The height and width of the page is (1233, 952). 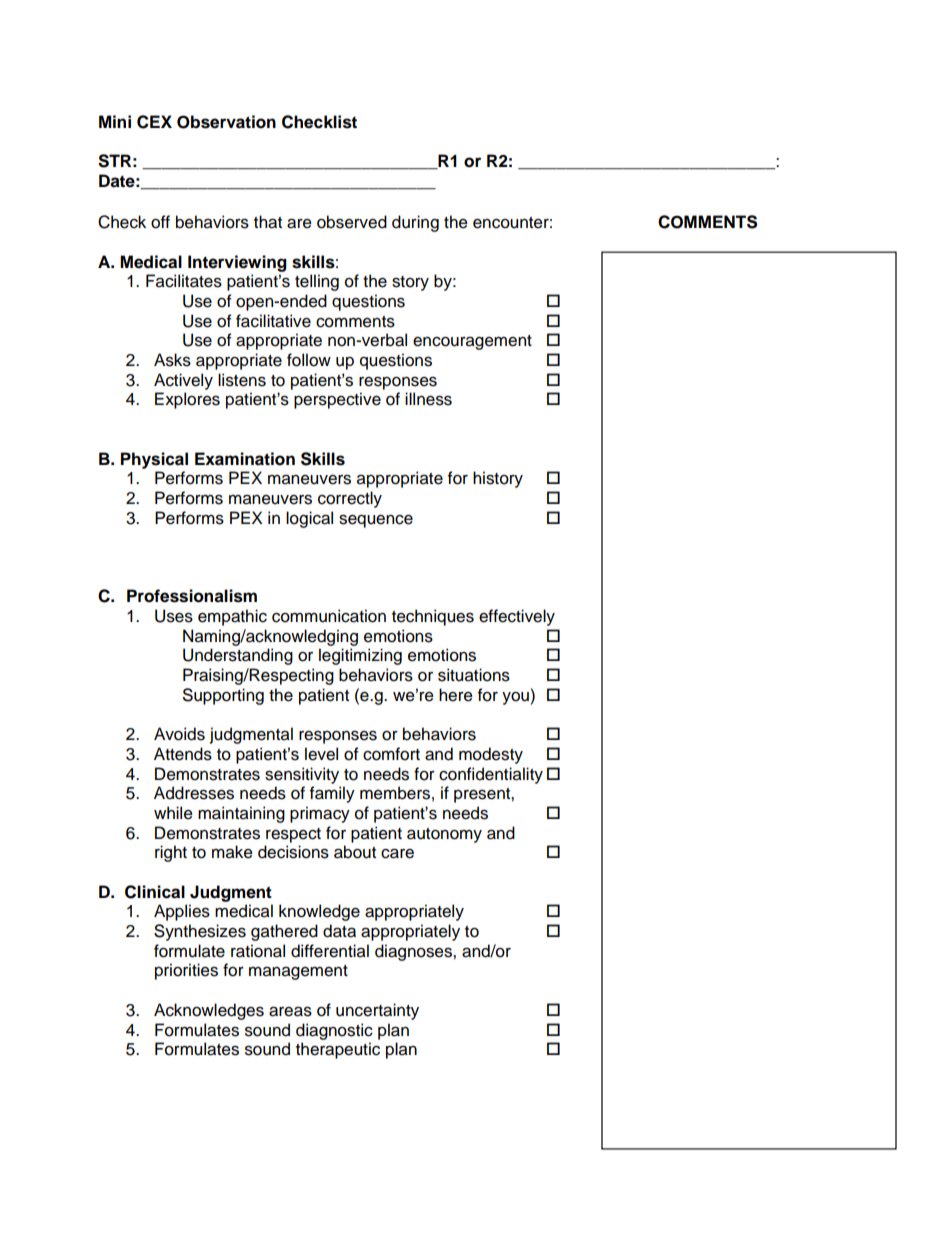 I want to click on perspective, so click(x=337, y=400).
